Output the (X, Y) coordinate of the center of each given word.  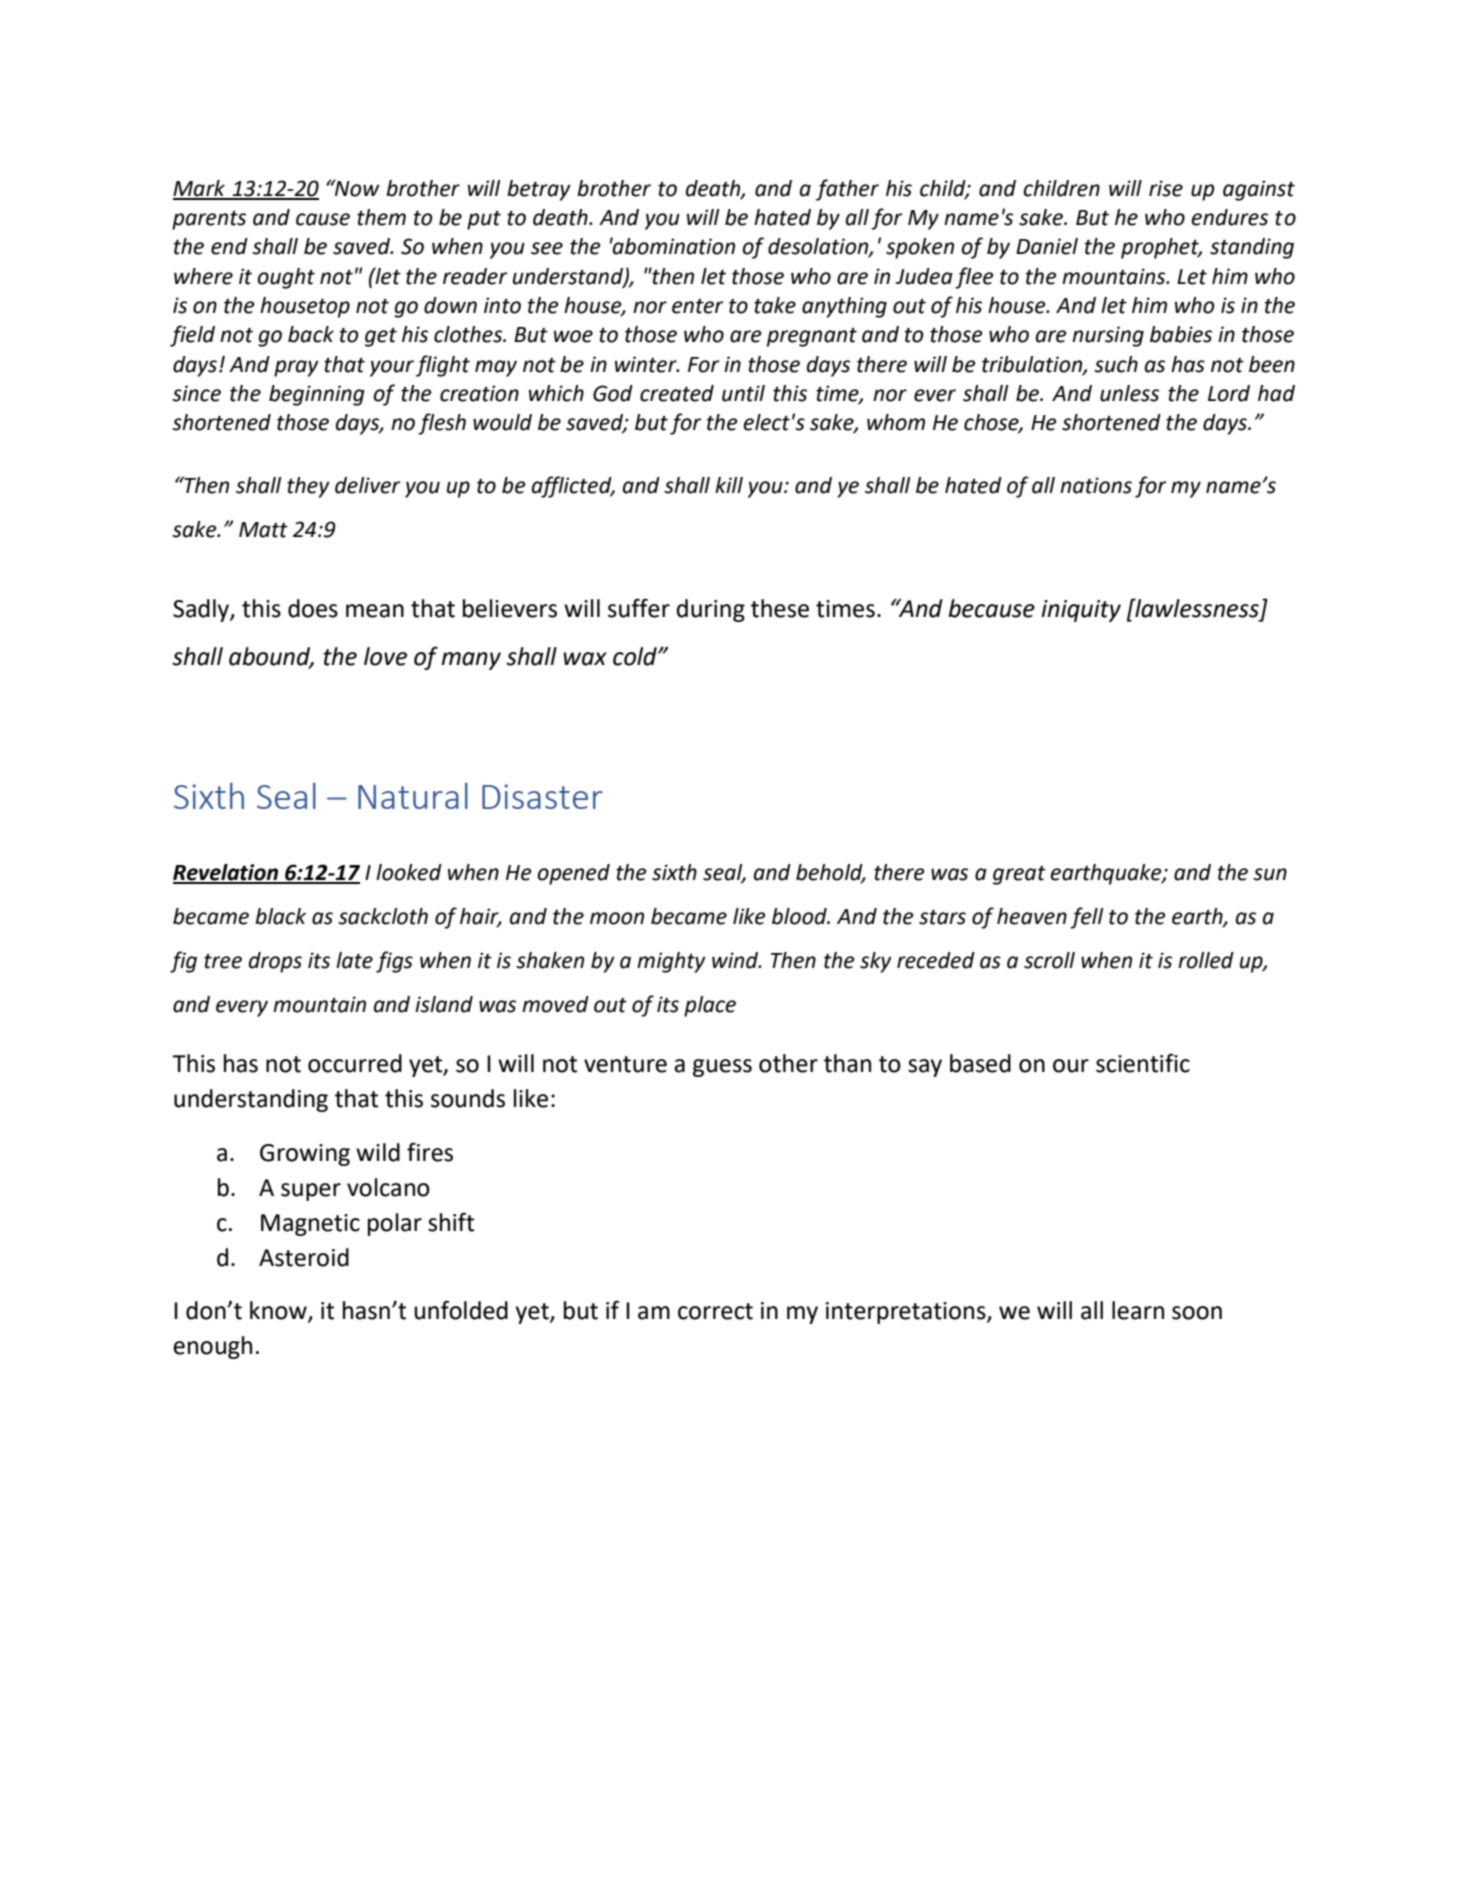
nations (1096, 485)
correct (715, 1311)
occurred (355, 1063)
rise (1166, 188)
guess (722, 1068)
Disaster (542, 796)
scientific (1143, 1063)
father (847, 190)
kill (729, 485)
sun (1270, 874)
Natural (413, 795)
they (308, 487)
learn (1138, 1310)
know (279, 1311)
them (381, 217)
